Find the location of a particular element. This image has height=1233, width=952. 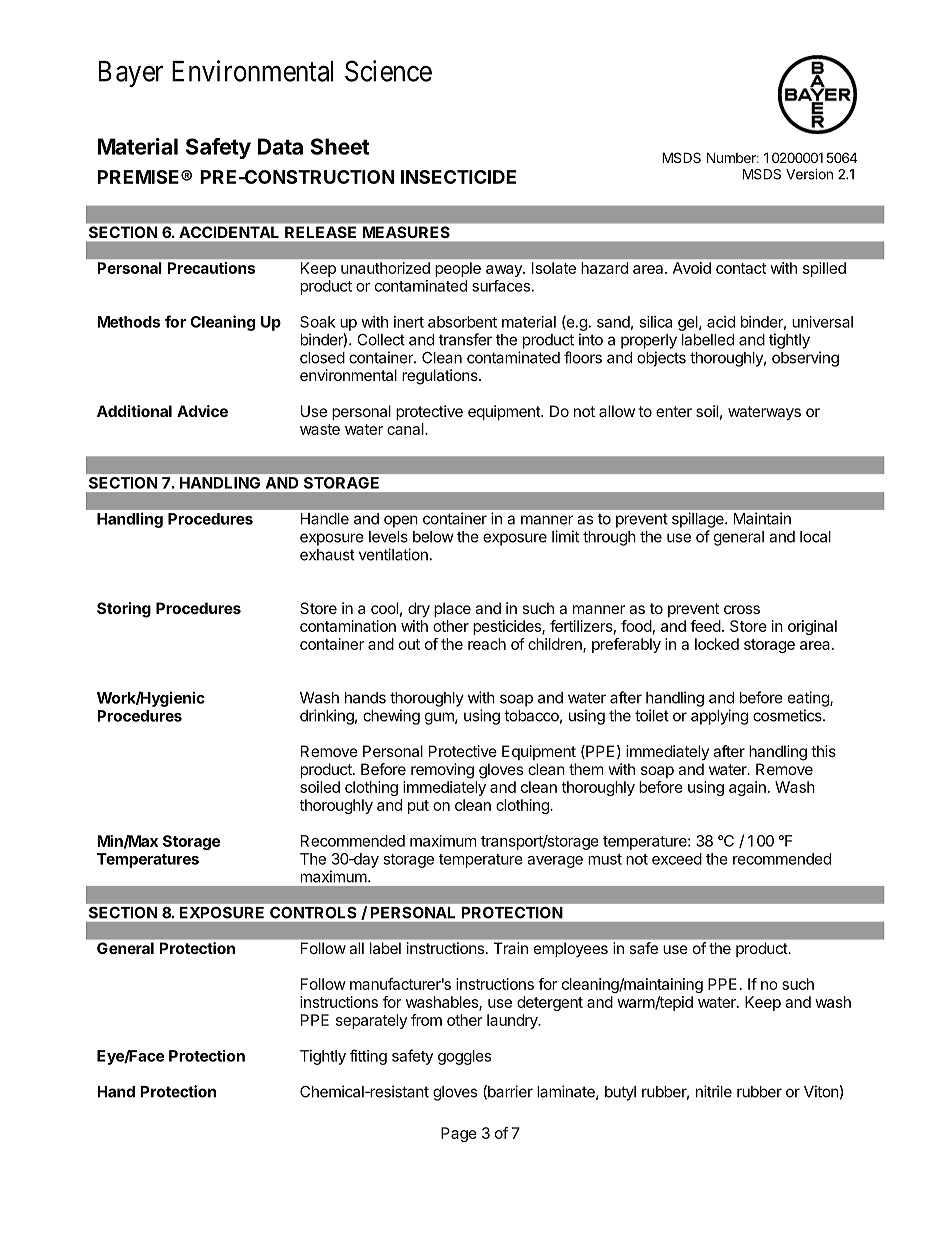

Science is located at coordinates (388, 71).
